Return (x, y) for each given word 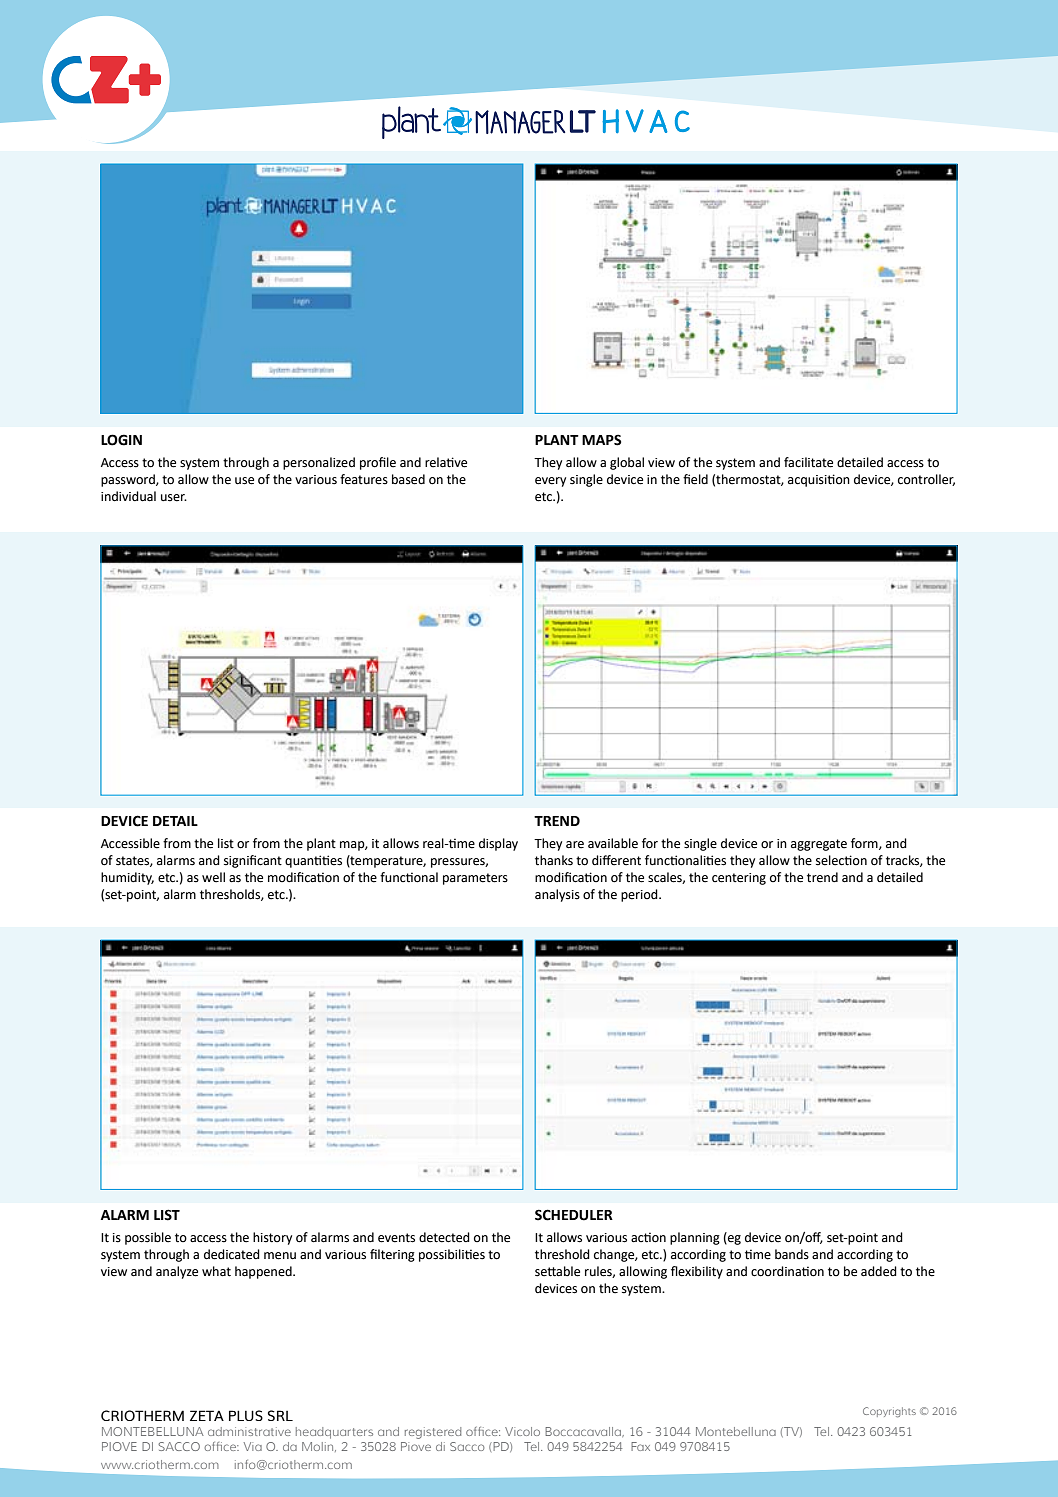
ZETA (207, 1415)
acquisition (819, 480)
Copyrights (889, 1412)
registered (433, 1433)
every (550, 482)
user (174, 498)
